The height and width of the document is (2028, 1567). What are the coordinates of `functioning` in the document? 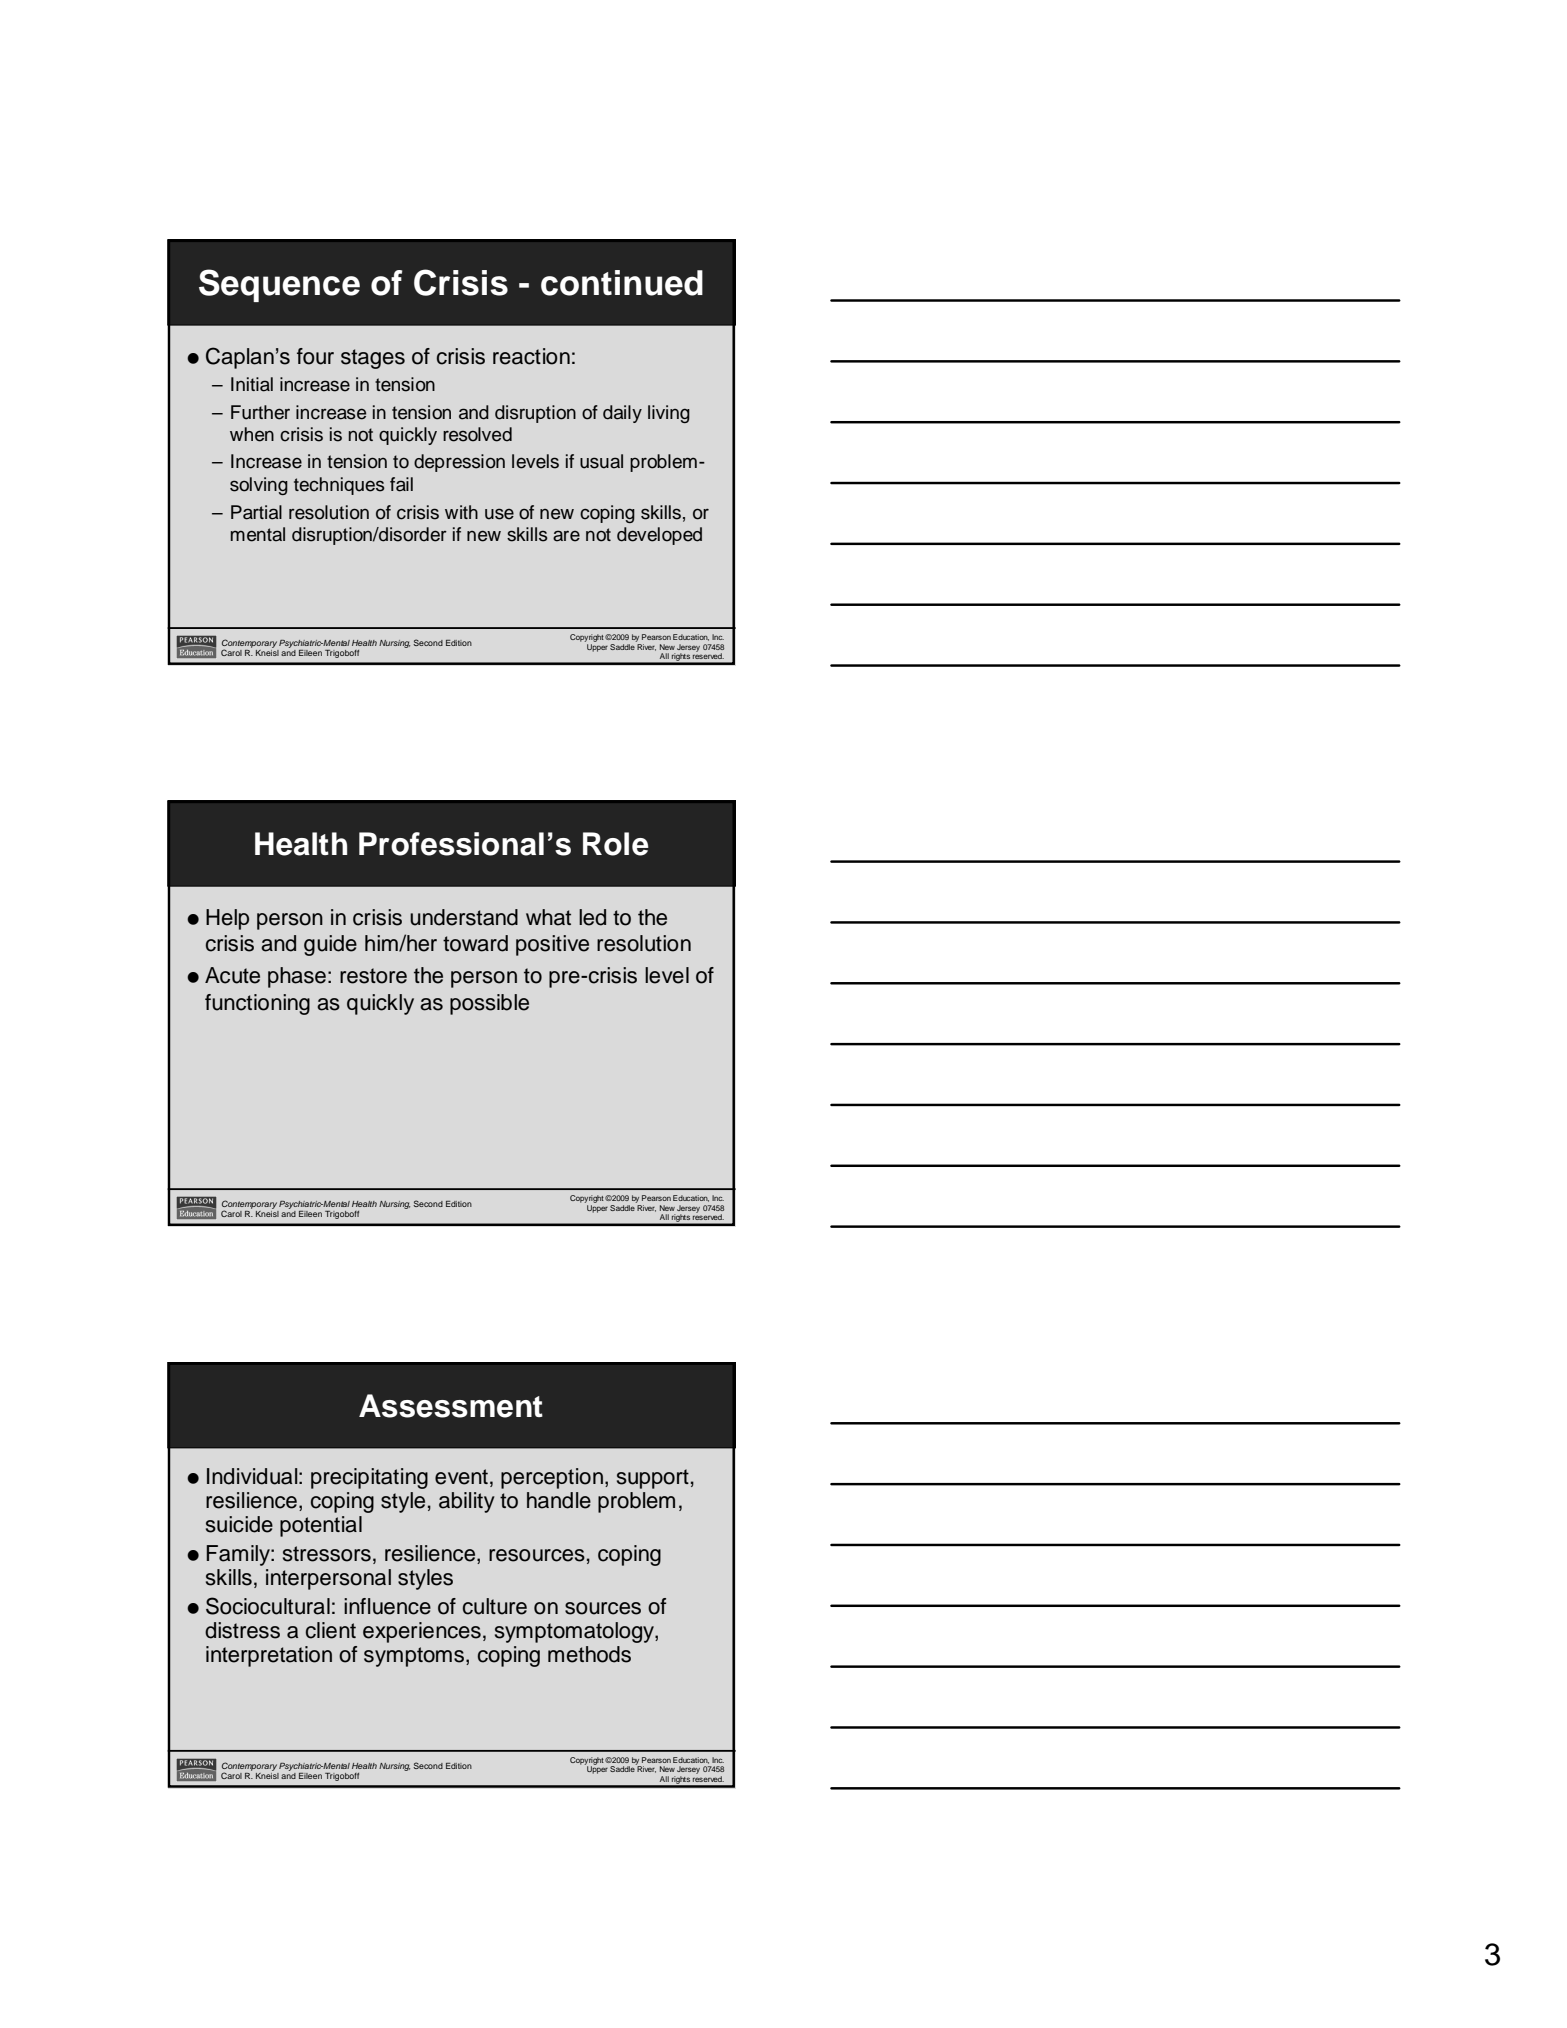 It's located at (257, 1004).
